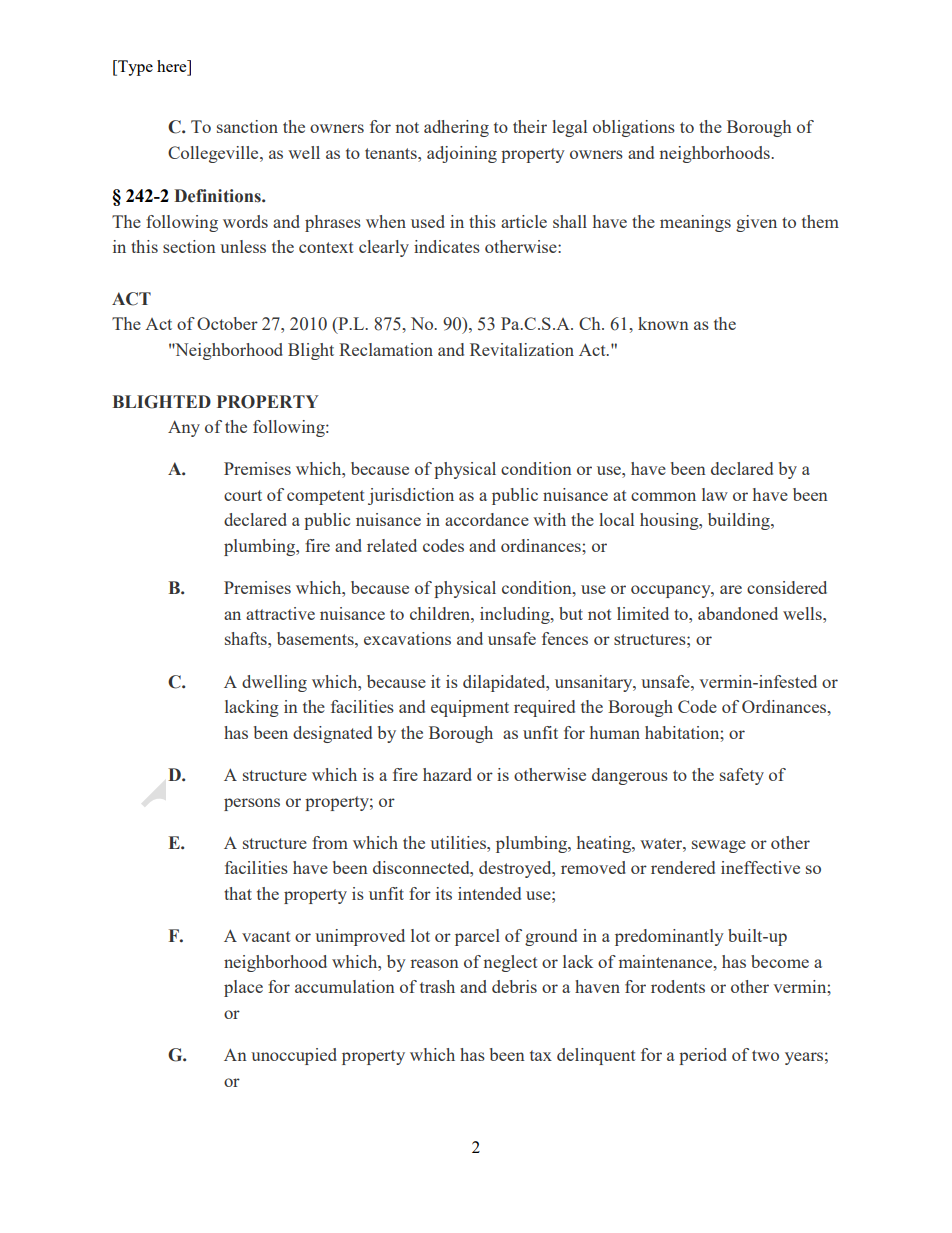 The height and width of the screenshot is (1233, 952). Describe the element at coordinates (514, 986) in the screenshot. I see `debris` at that location.
